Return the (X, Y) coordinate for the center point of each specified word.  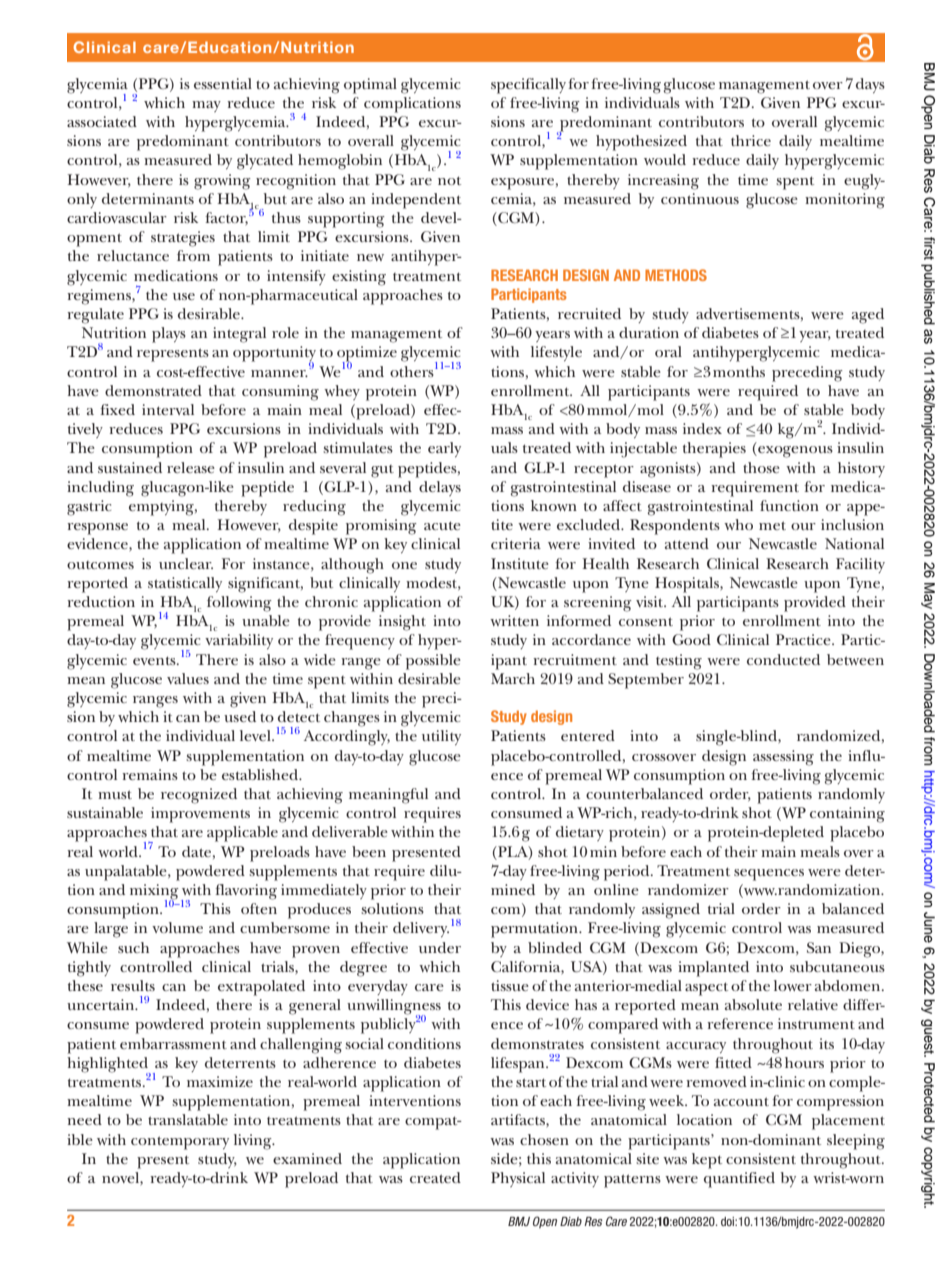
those (761, 467)
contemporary (180, 1143)
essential (223, 83)
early (444, 449)
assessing (783, 758)
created (435, 1177)
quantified (739, 1180)
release (191, 467)
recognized (199, 796)
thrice (751, 140)
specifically (528, 86)
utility (441, 737)
